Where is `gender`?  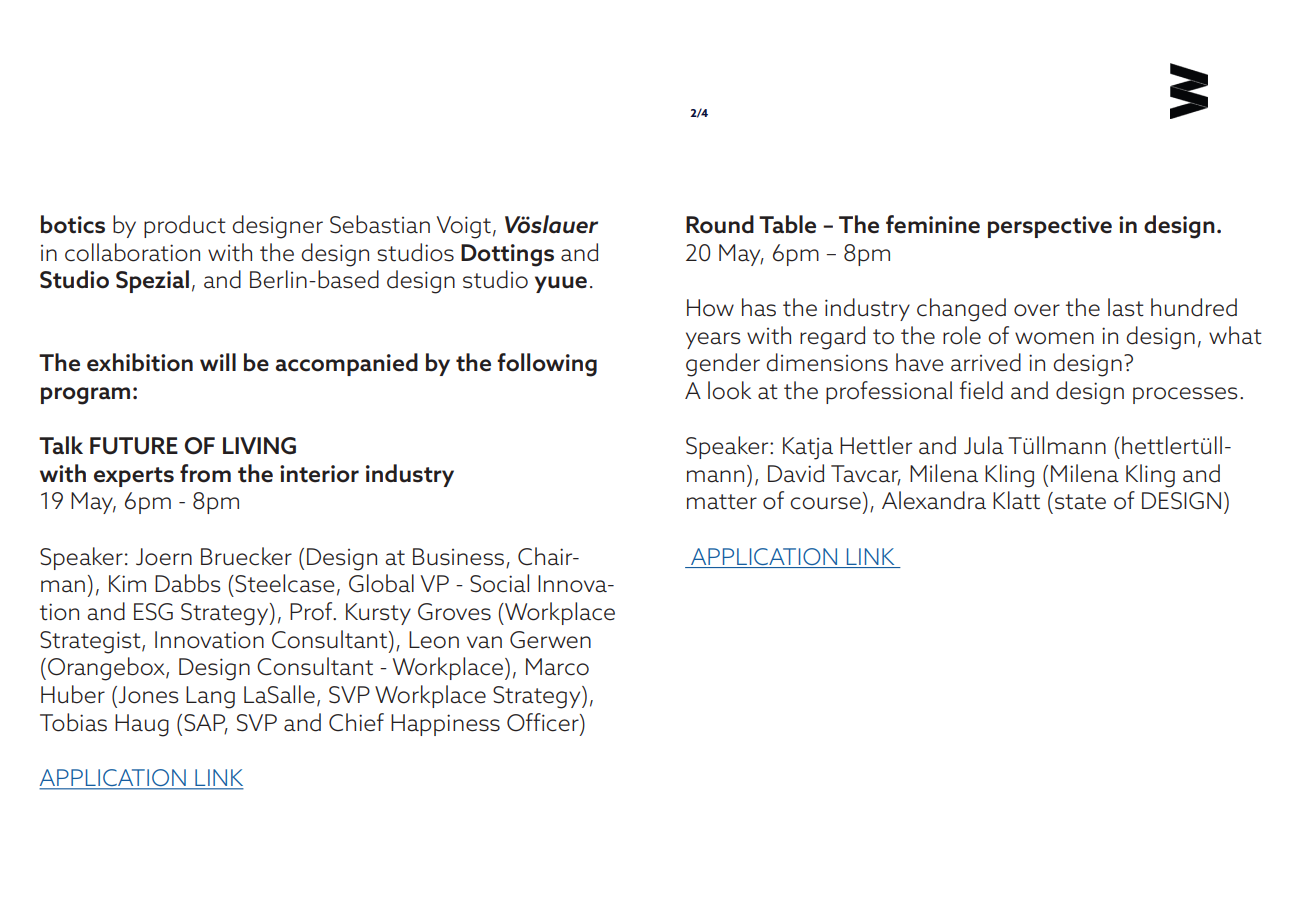 gender is located at coordinates (723, 365).
